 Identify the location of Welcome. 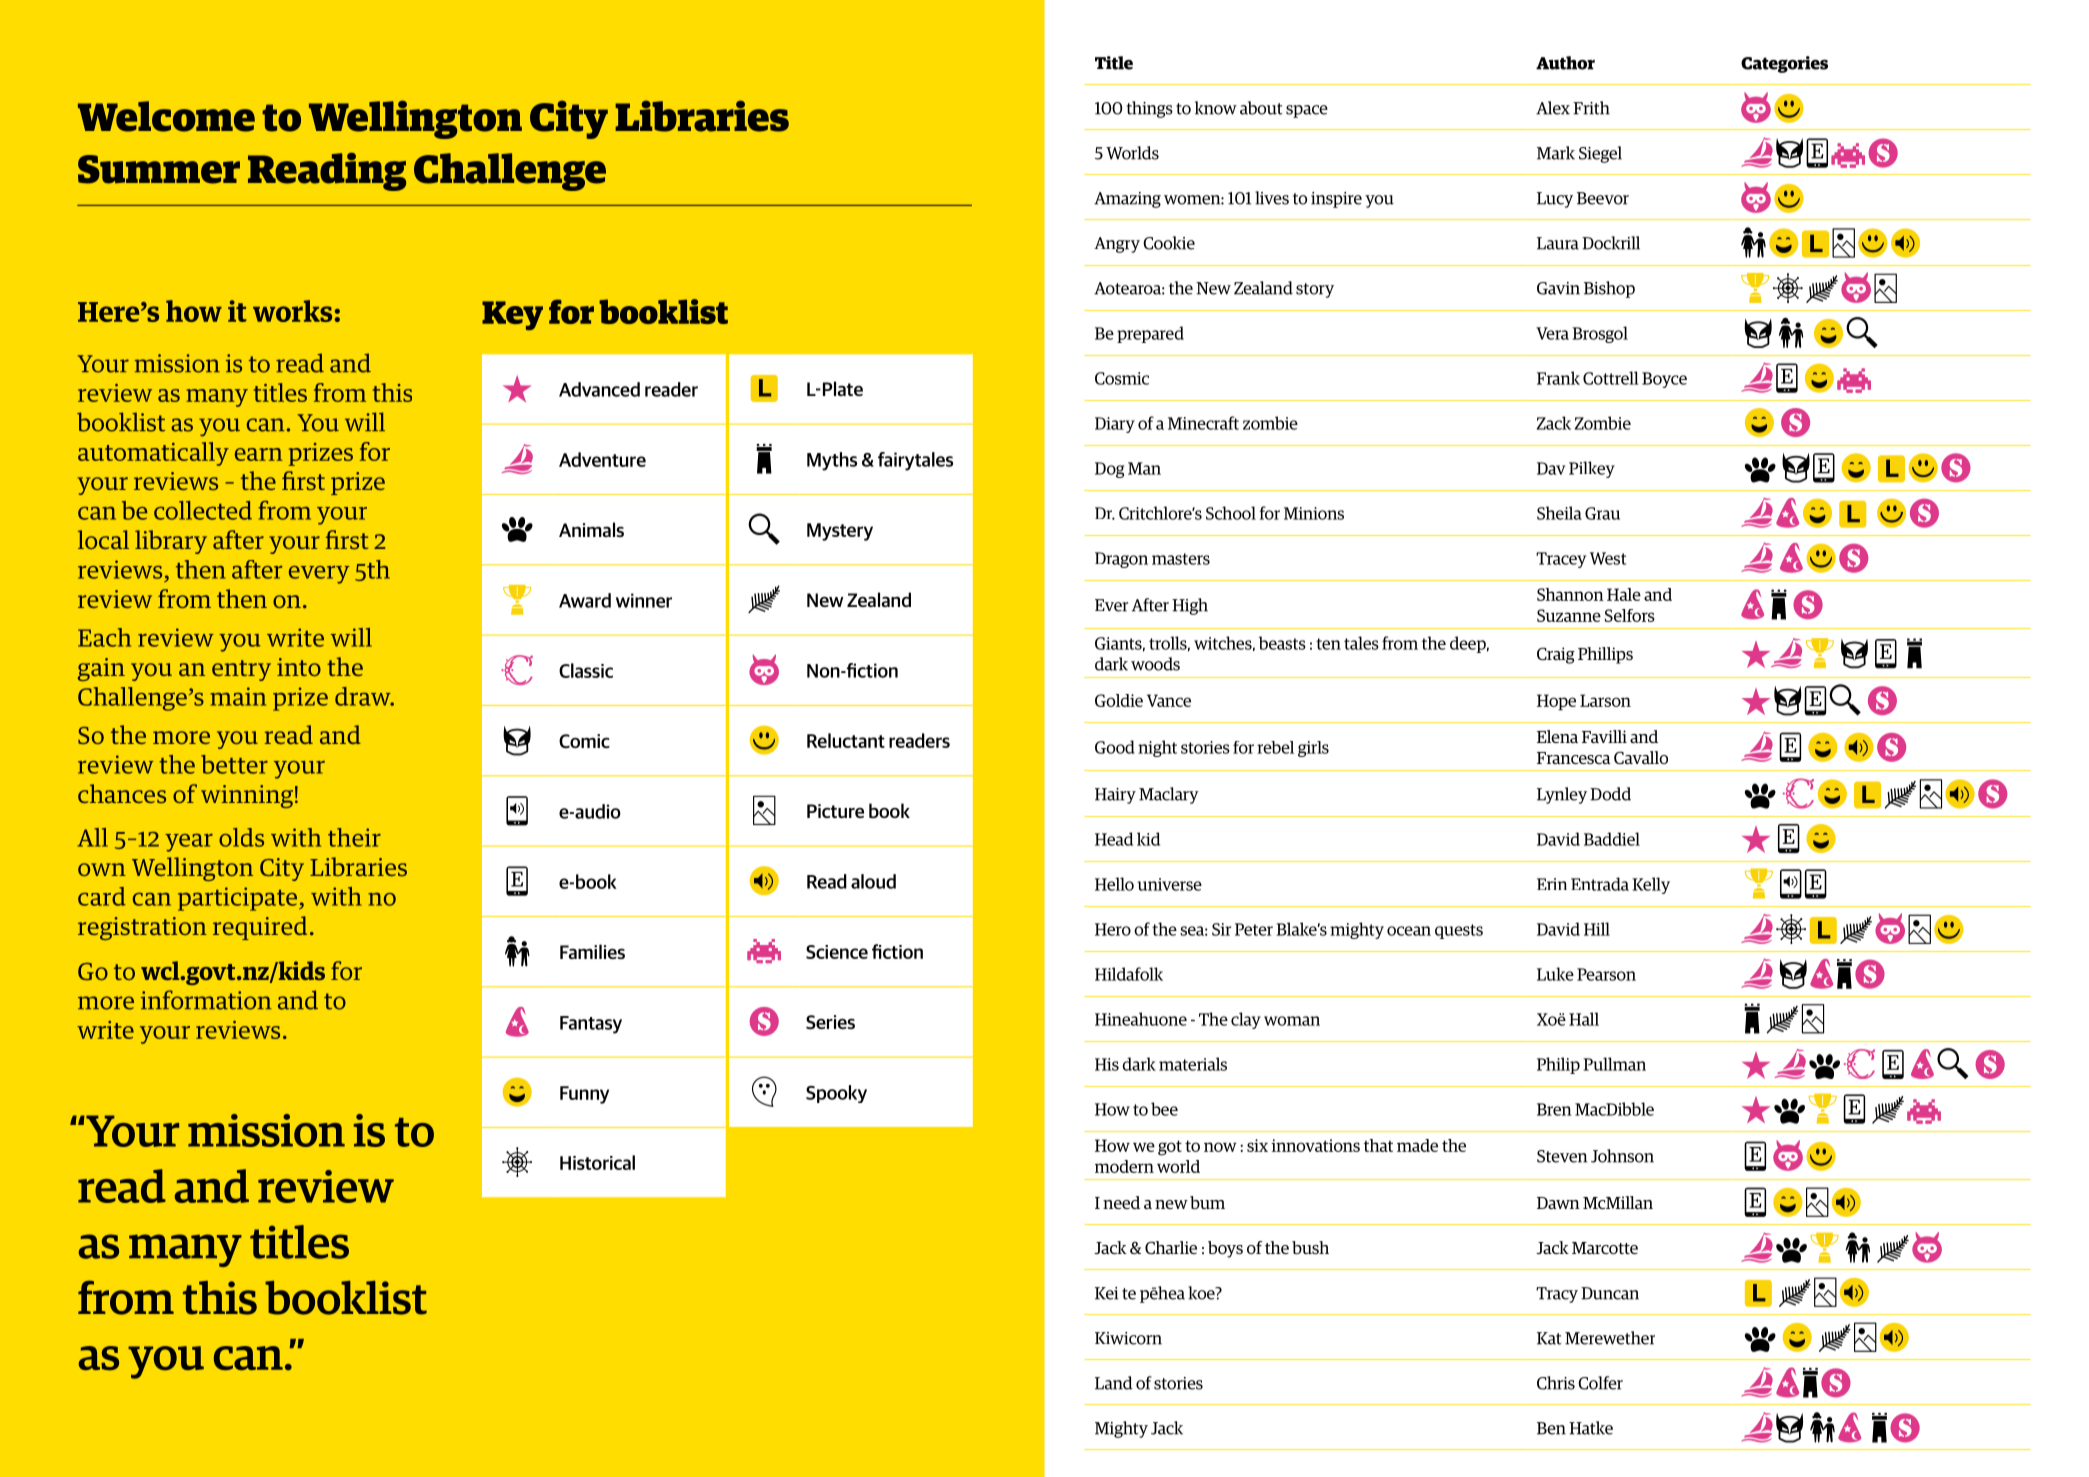
(166, 116).
